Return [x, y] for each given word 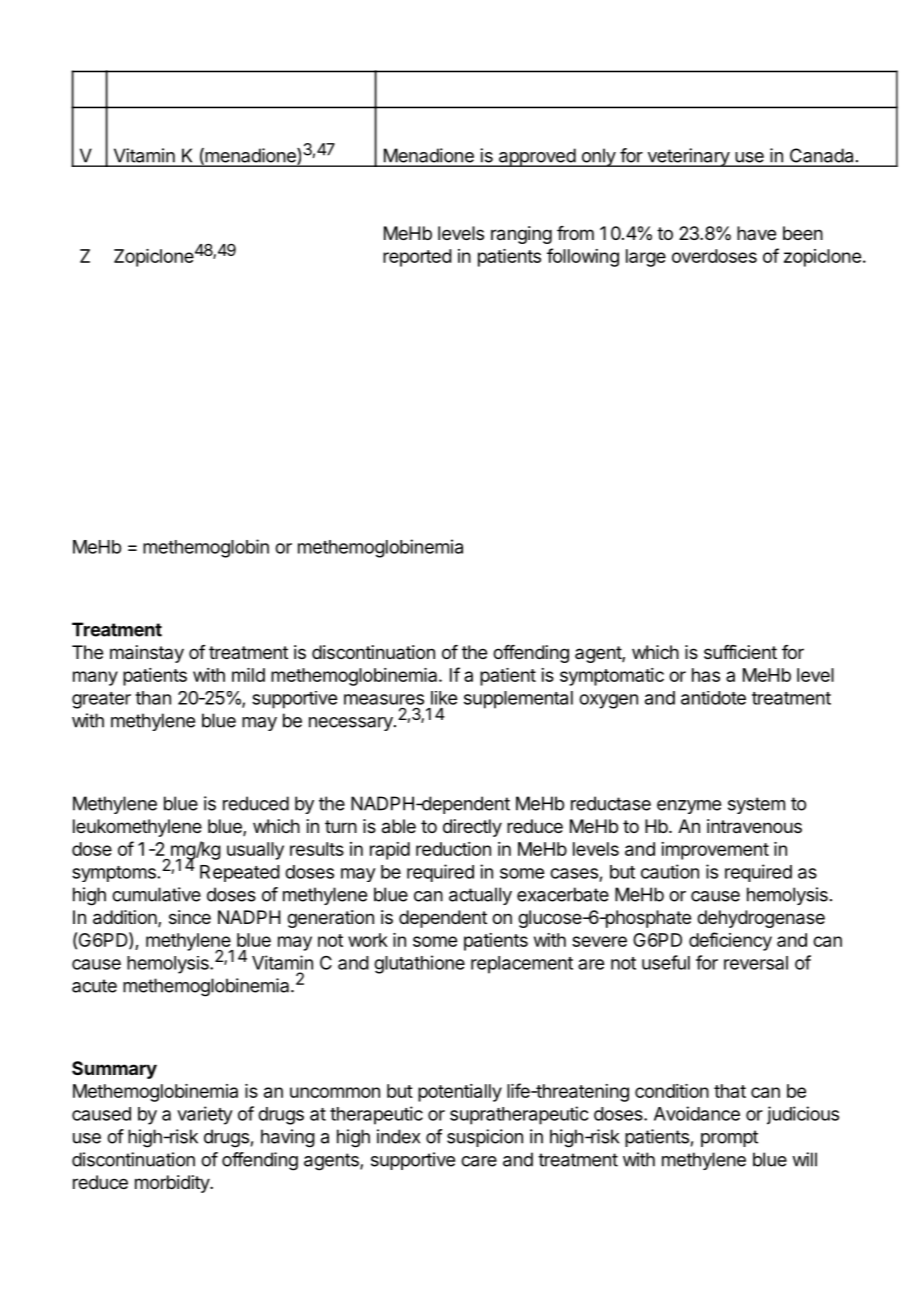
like [444, 698]
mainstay [147, 654]
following [583, 257]
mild [248, 675]
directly [472, 828]
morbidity [173, 1184]
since [190, 917]
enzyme [689, 807]
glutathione [419, 964]
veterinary [688, 157]
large [646, 258]
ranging [521, 235]
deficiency [730, 941]
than [153, 698]
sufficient [740, 652]
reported [417, 258]
